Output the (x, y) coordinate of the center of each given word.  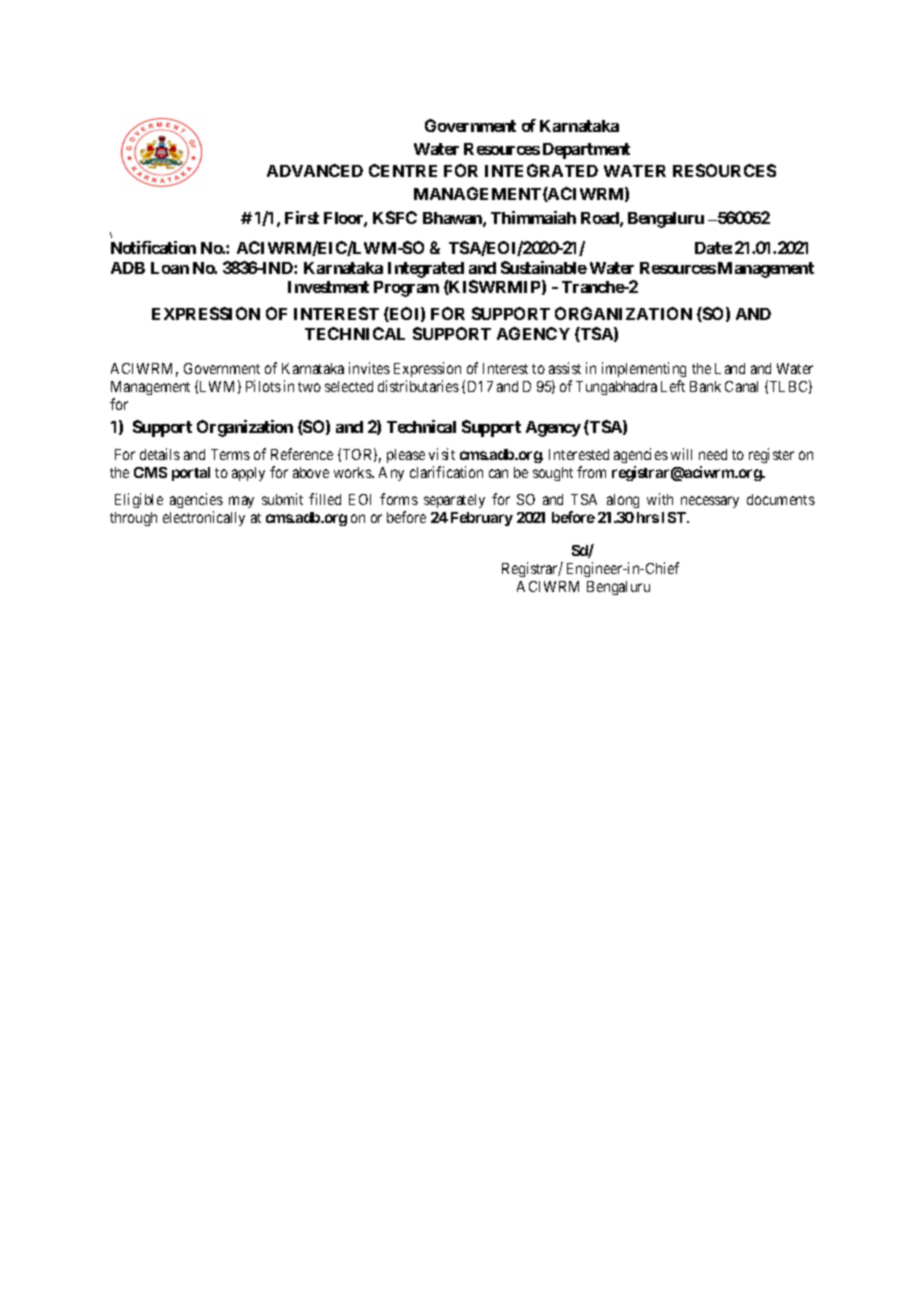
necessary (710, 502)
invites (369, 368)
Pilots (263, 386)
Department (586, 151)
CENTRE (403, 170)
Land (730, 368)
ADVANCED (315, 170)
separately (454, 501)
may (241, 502)
